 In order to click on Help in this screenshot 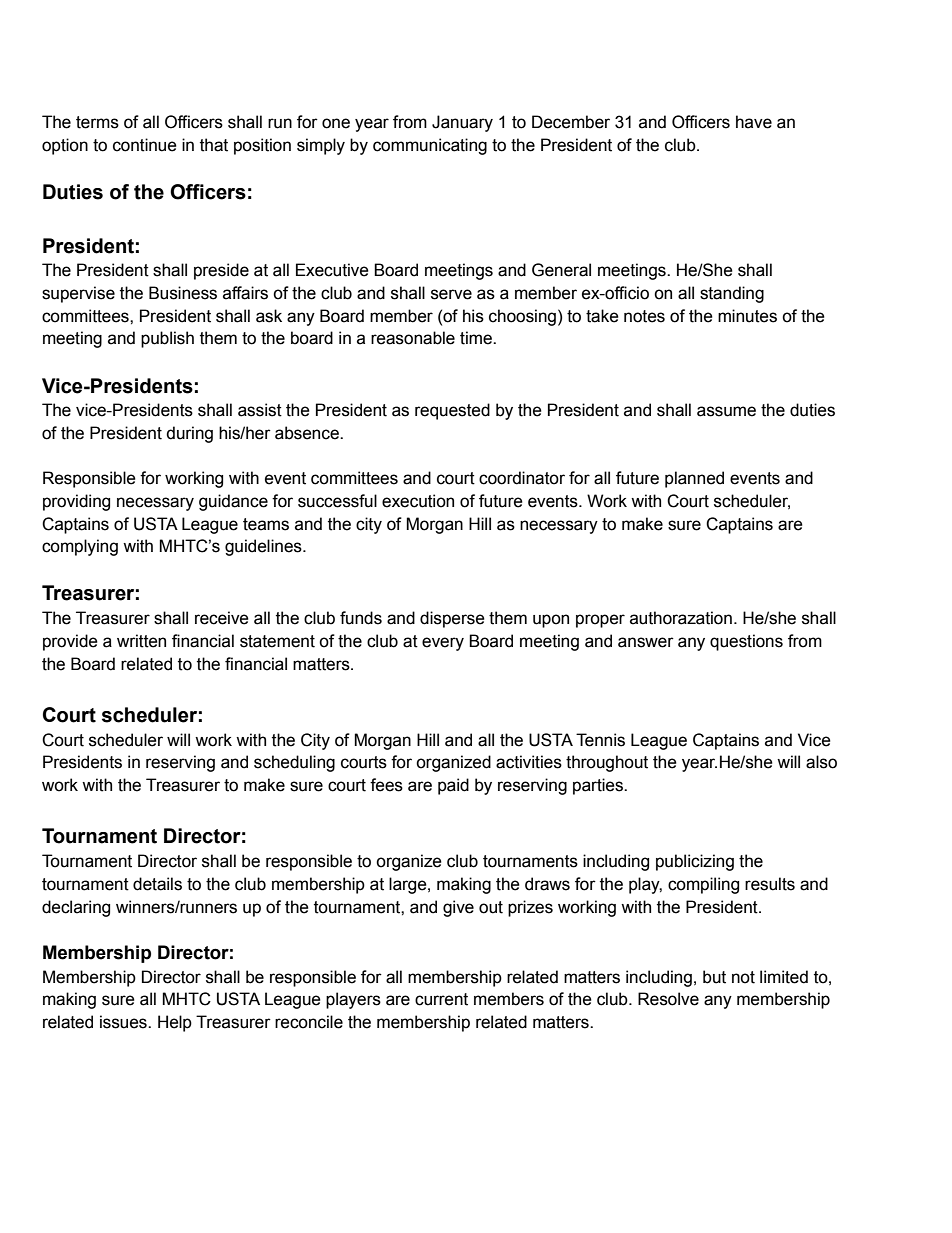, I will do `click(175, 1023)`.
